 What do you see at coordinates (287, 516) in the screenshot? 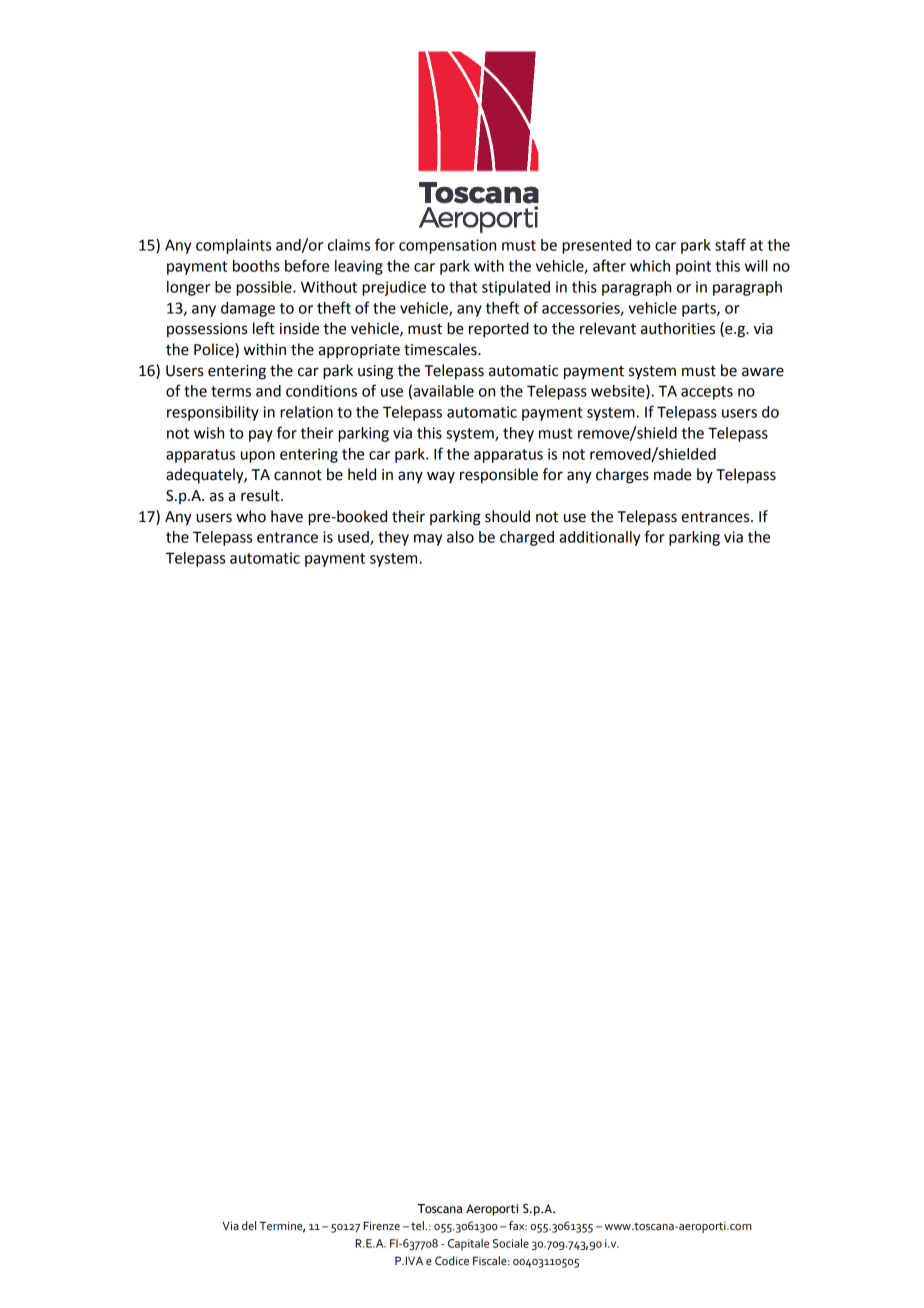
I see `have` at bounding box center [287, 516].
